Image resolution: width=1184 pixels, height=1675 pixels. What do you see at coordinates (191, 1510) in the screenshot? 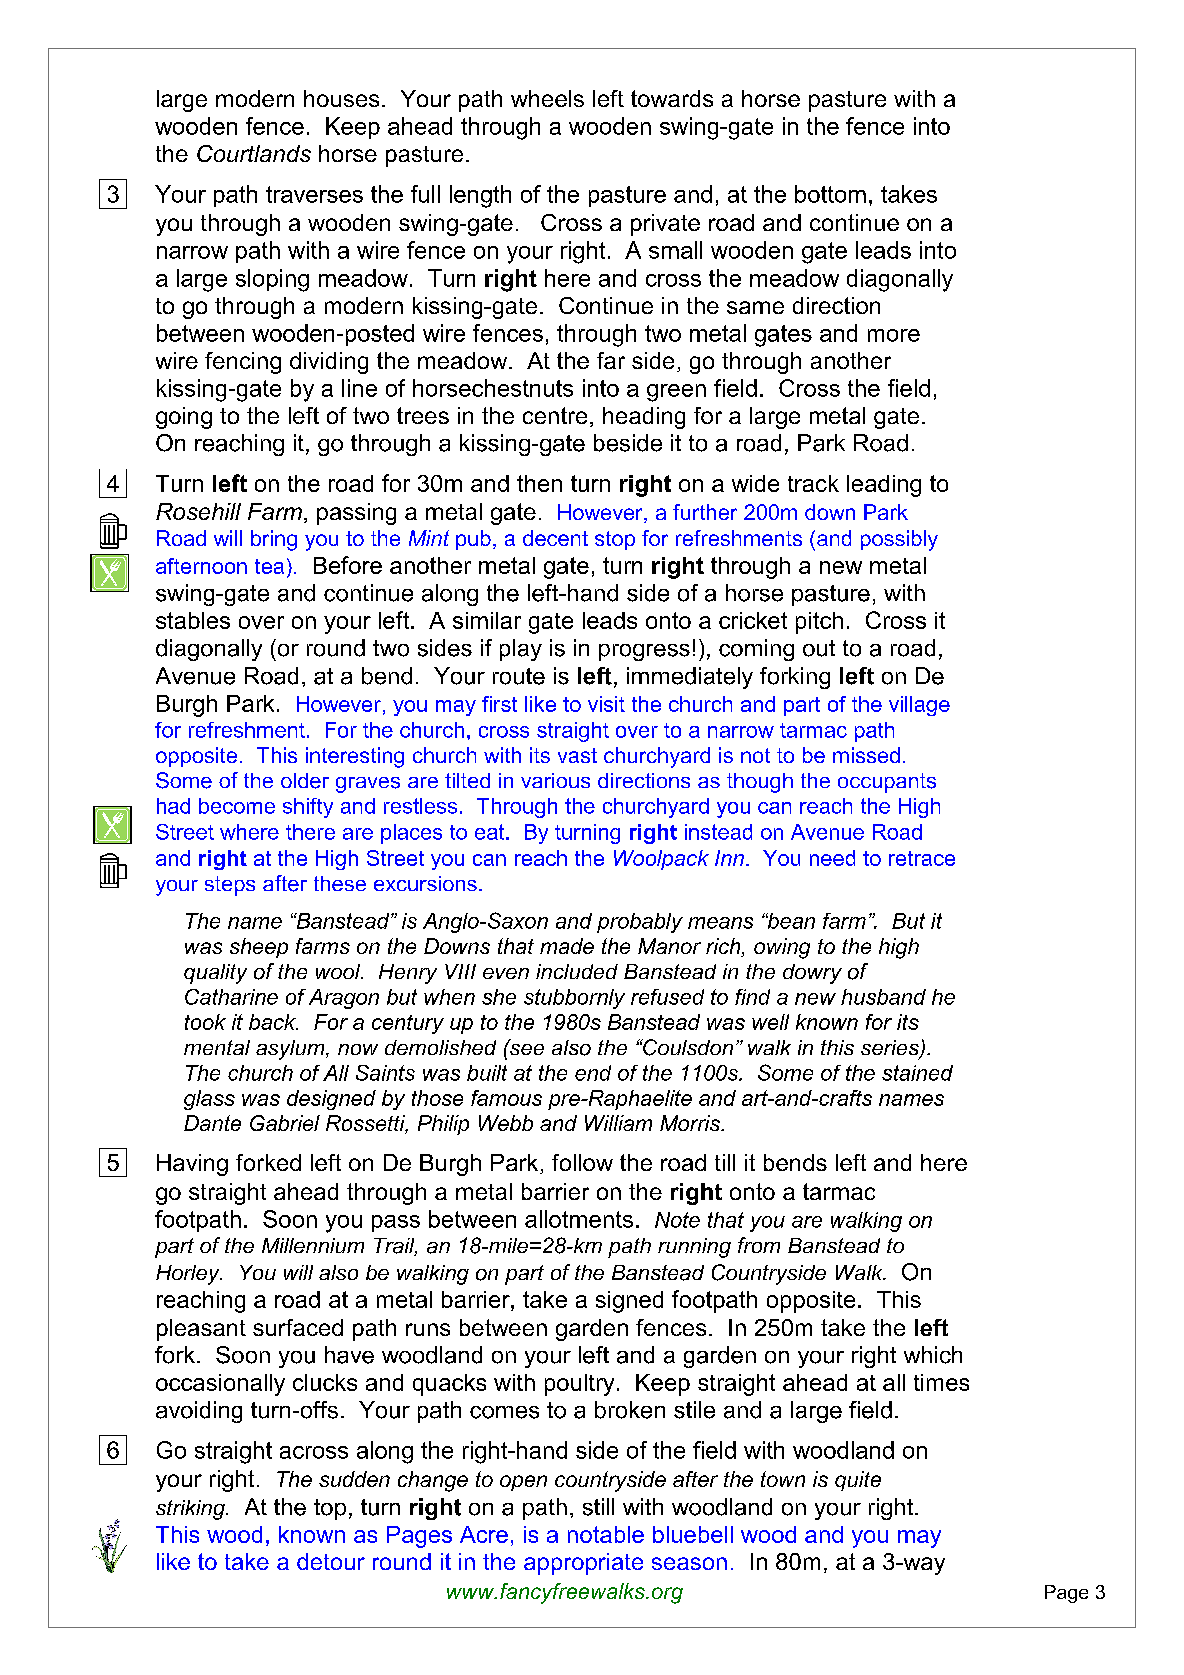
I see `striking` at bounding box center [191, 1510].
